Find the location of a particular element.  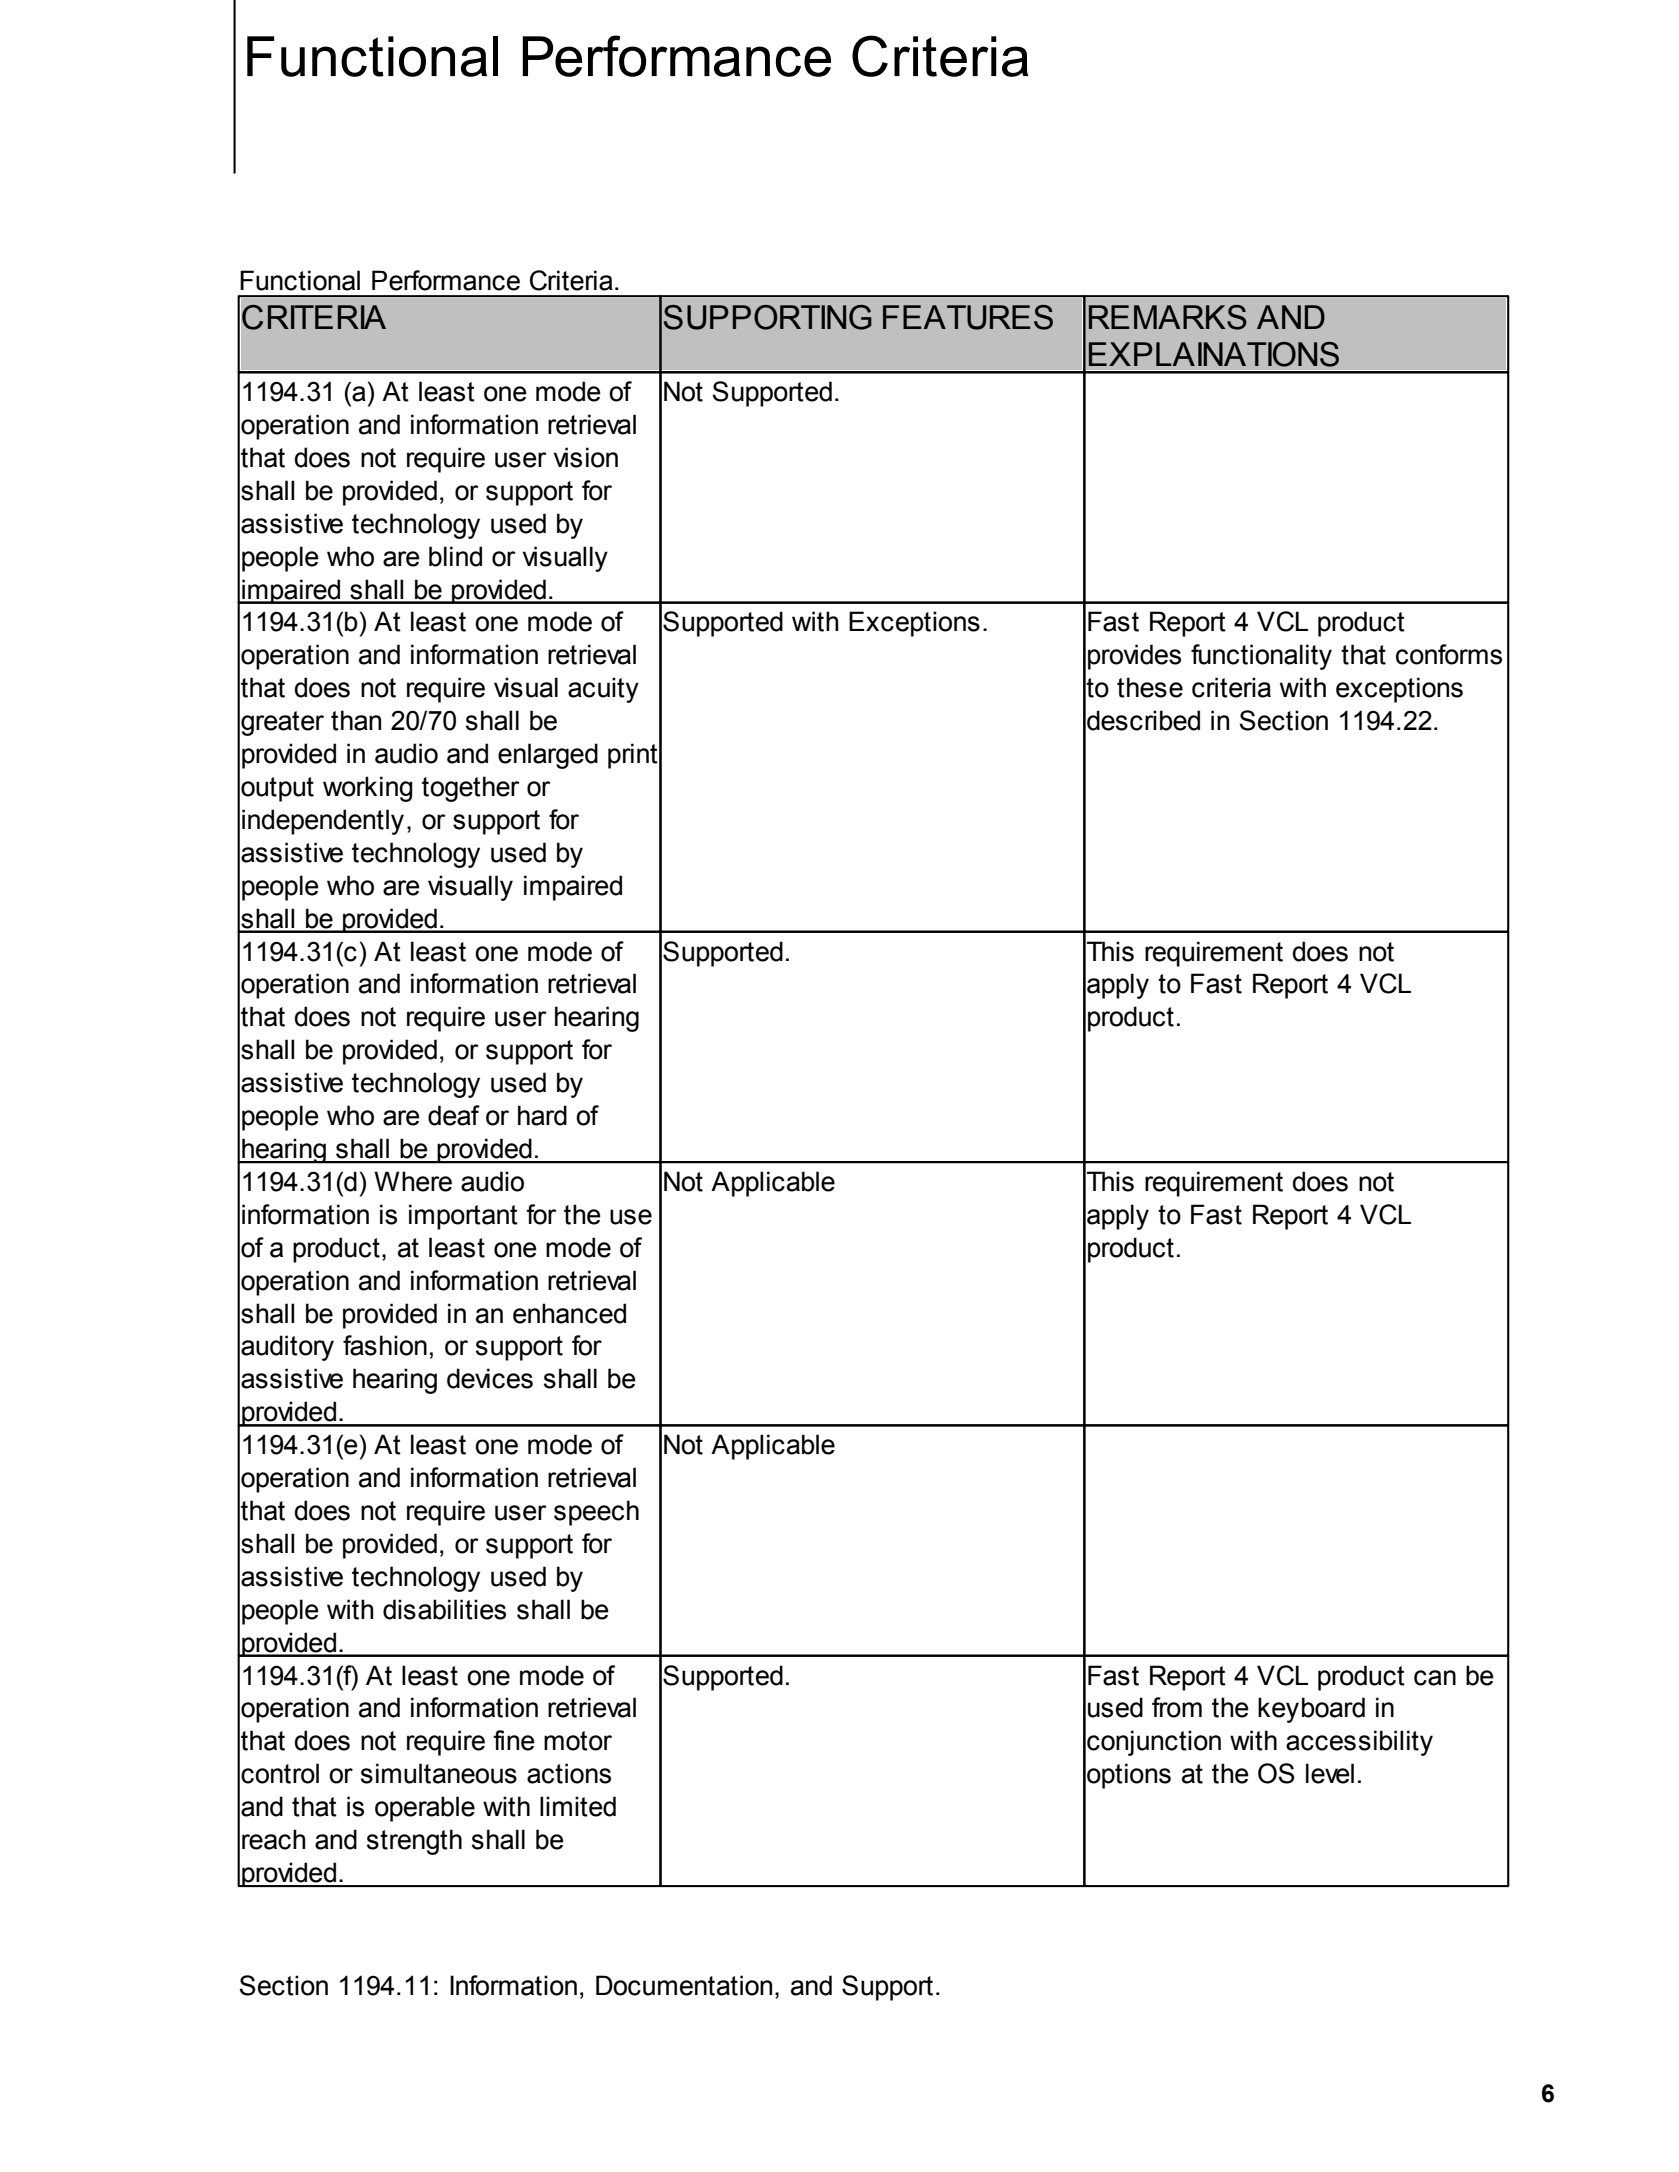

EXPLAINATIONS is located at coordinates (1214, 354).
